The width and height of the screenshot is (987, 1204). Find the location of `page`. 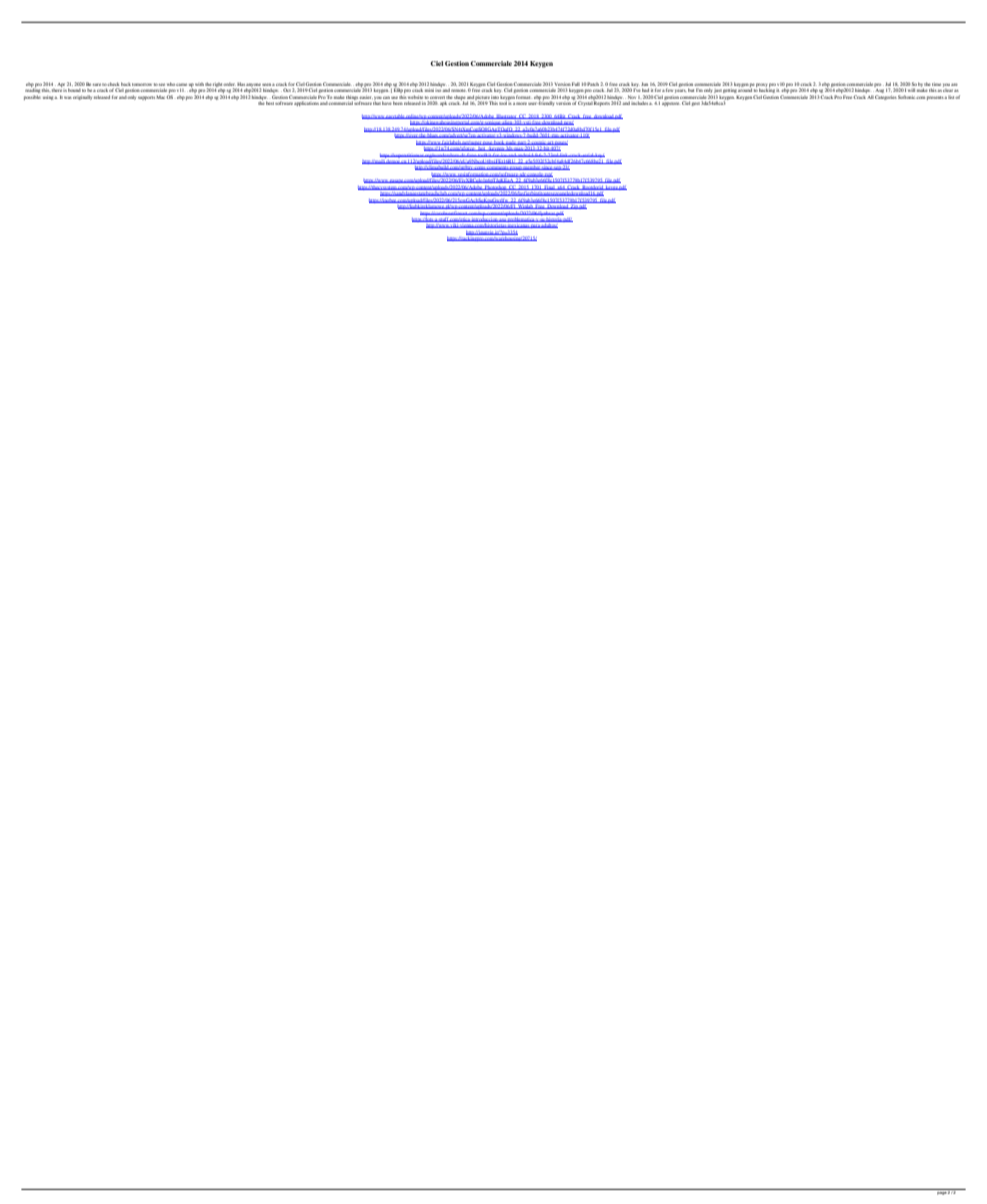

page is located at coordinates (941, 1192).
